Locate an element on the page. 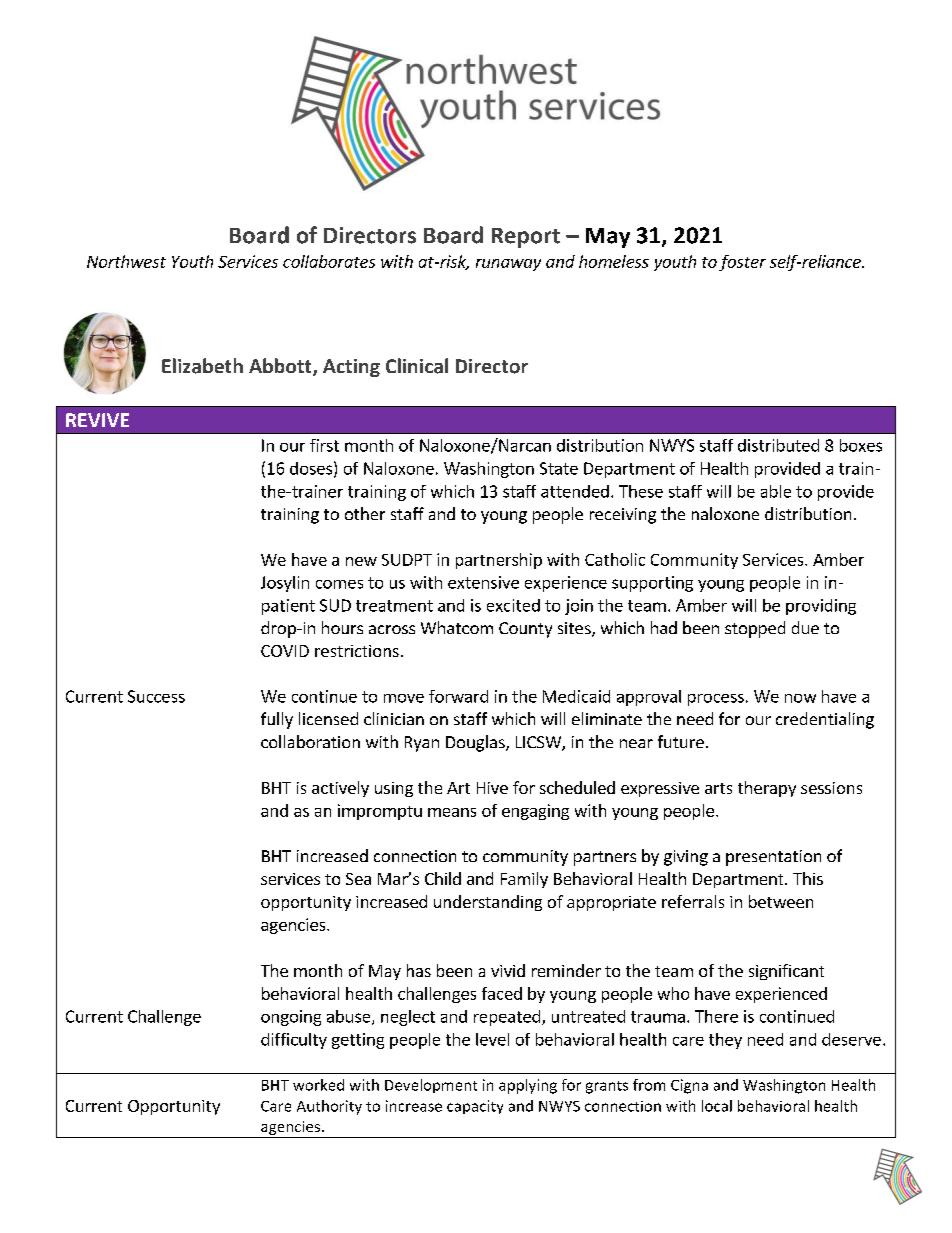 Image resolution: width=952 pixels, height=1233 pixels. runaway is located at coordinates (508, 265).
